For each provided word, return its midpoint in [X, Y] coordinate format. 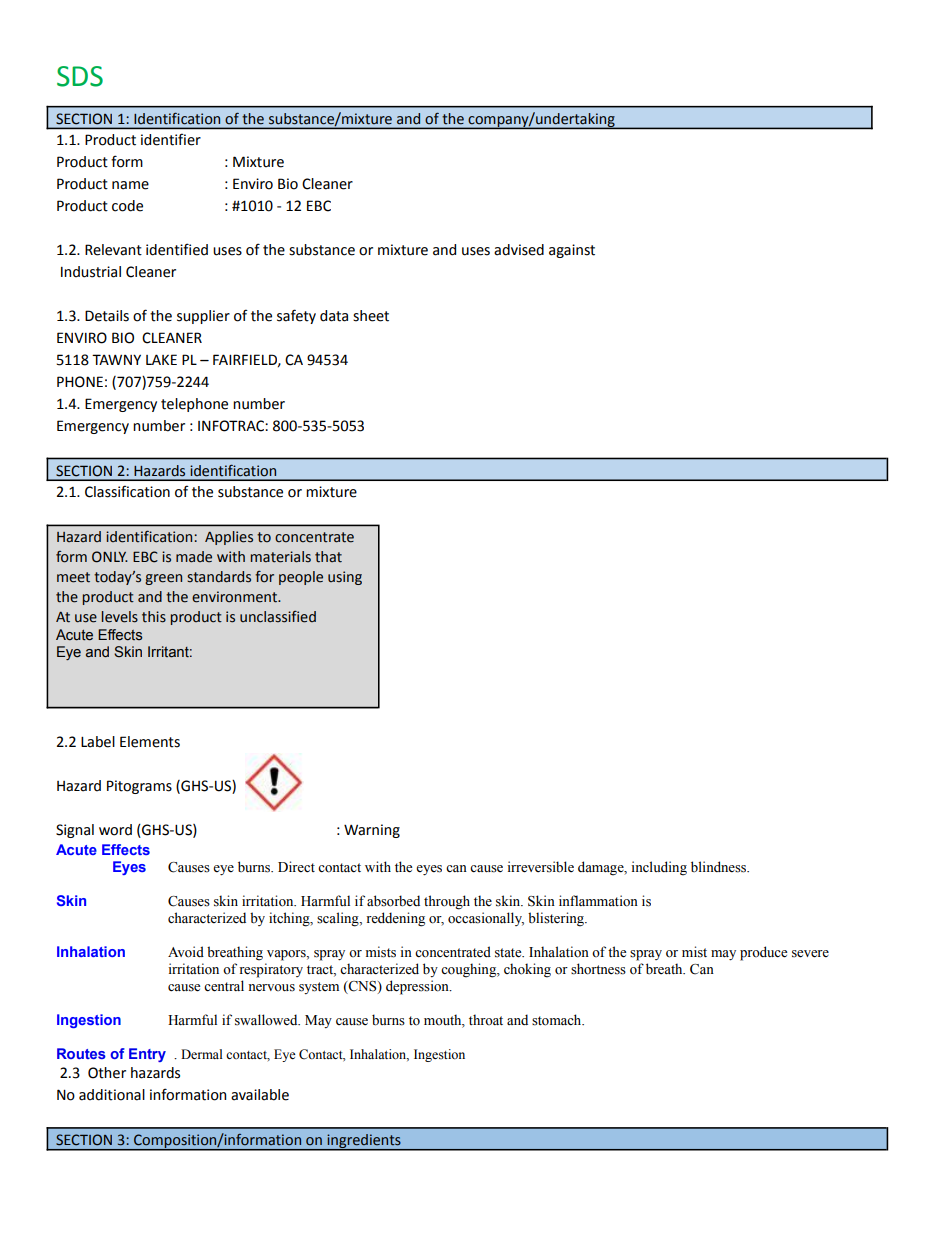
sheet [371, 316]
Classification [127, 491]
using [345, 578]
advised [519, 250]
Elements [150, 742]
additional [112, 1095]
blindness [719, 867]
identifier [171, 139]
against [572, 251]
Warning [372, 831]
